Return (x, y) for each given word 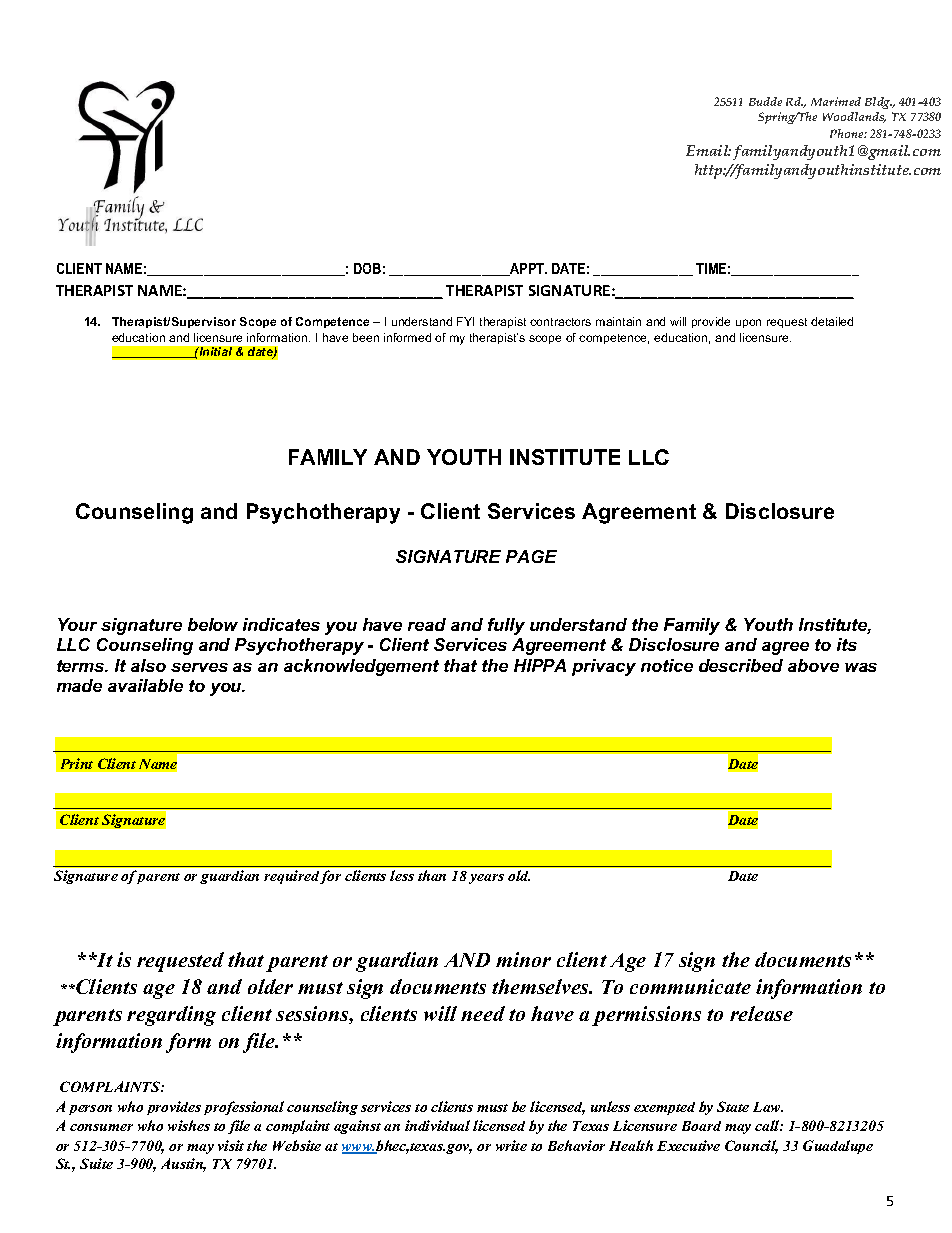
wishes (189, 1125)
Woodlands (854, 117)
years (486, 879)
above (813, 665)
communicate (690, 986)
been (366, 337)
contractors (560, 322)
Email (708, 150)
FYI (465, 321)
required (291, 877)
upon (748, 323)
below (213, 624)
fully (506, 626)
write (511, 1145)
